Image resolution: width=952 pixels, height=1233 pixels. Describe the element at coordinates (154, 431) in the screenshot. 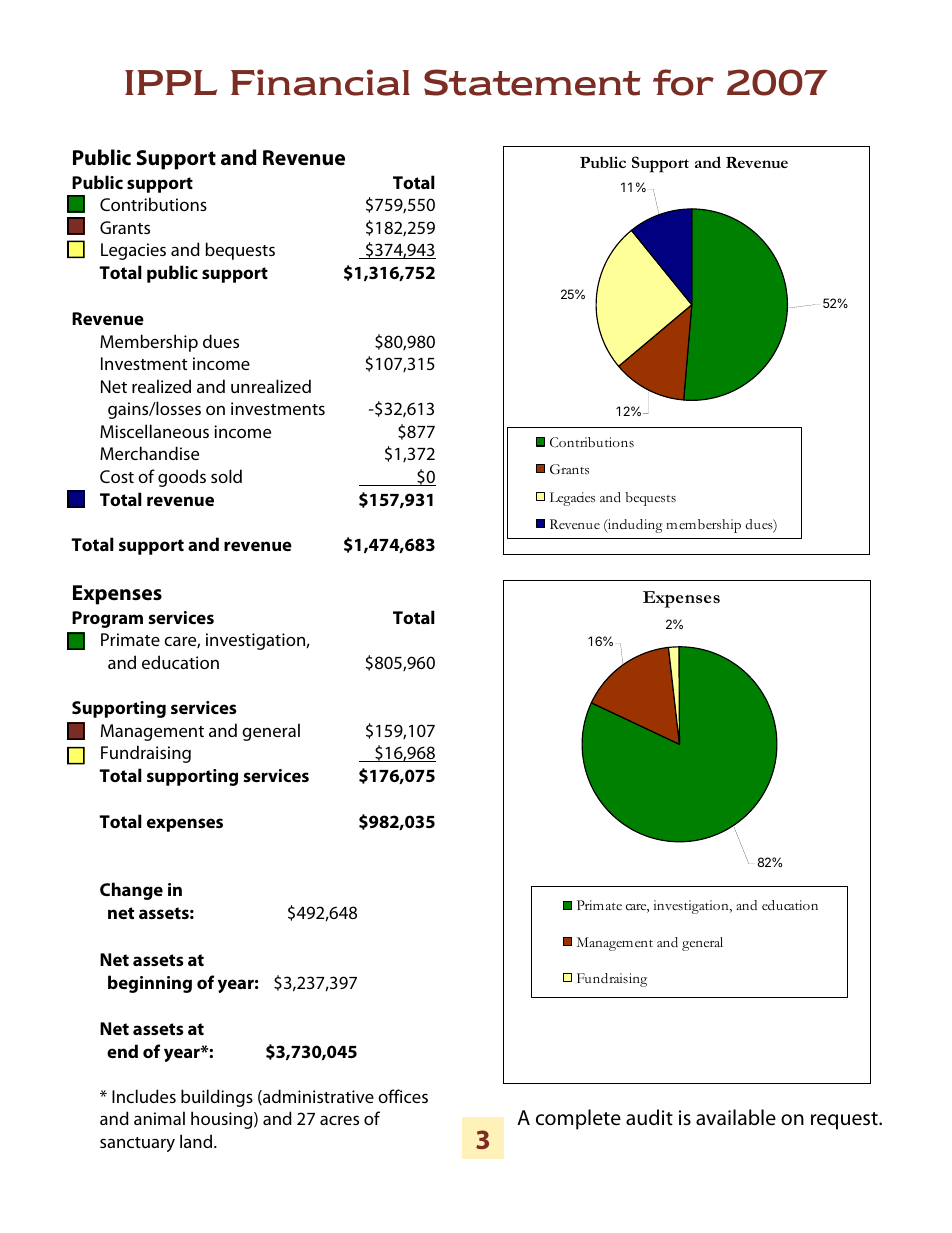

I see `Miscellaneous` at that location.
